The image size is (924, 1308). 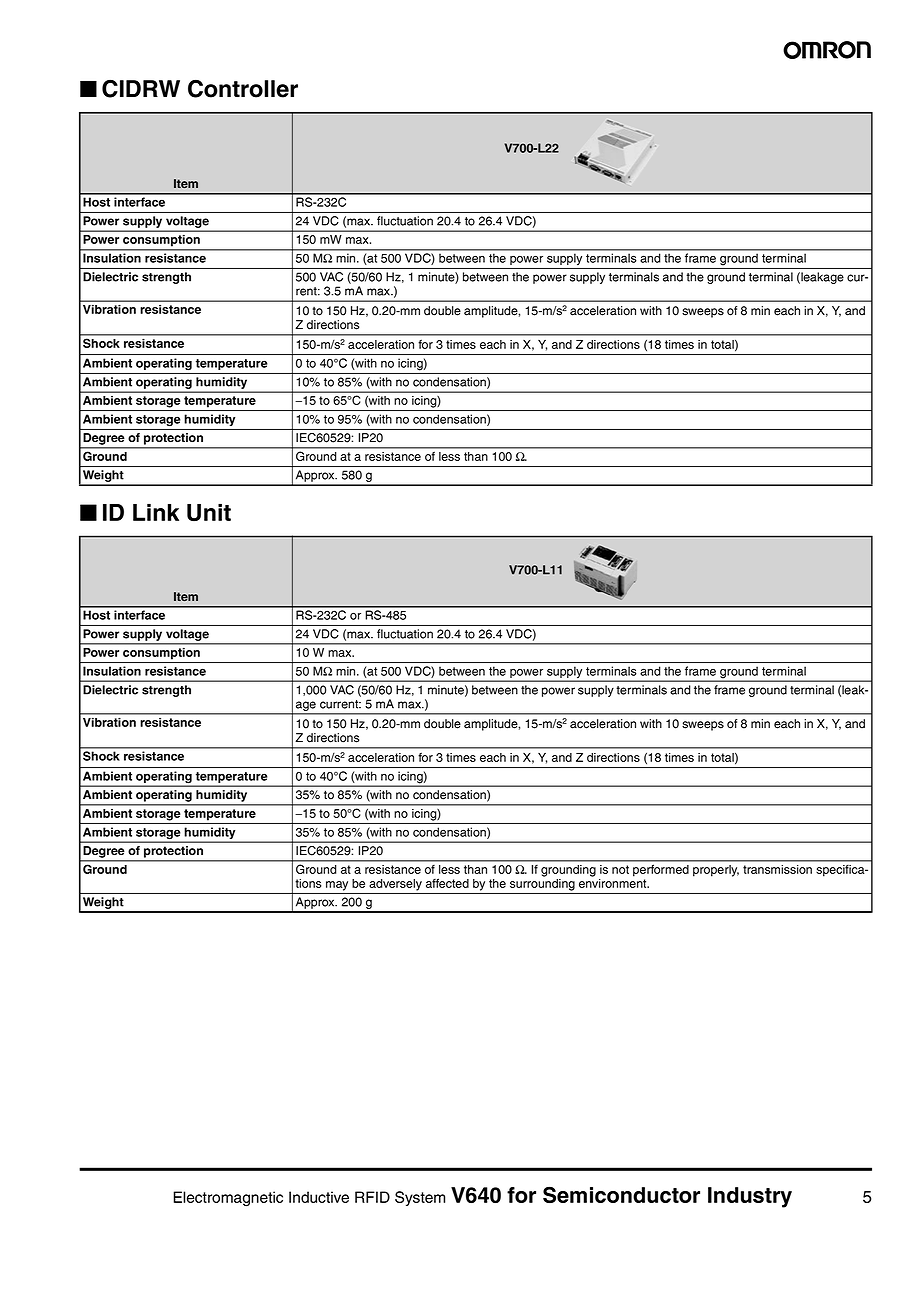 What do you see at coordinates (372, 1197) in the page?
I see `RFID` at bounding box center [372, 1197].
